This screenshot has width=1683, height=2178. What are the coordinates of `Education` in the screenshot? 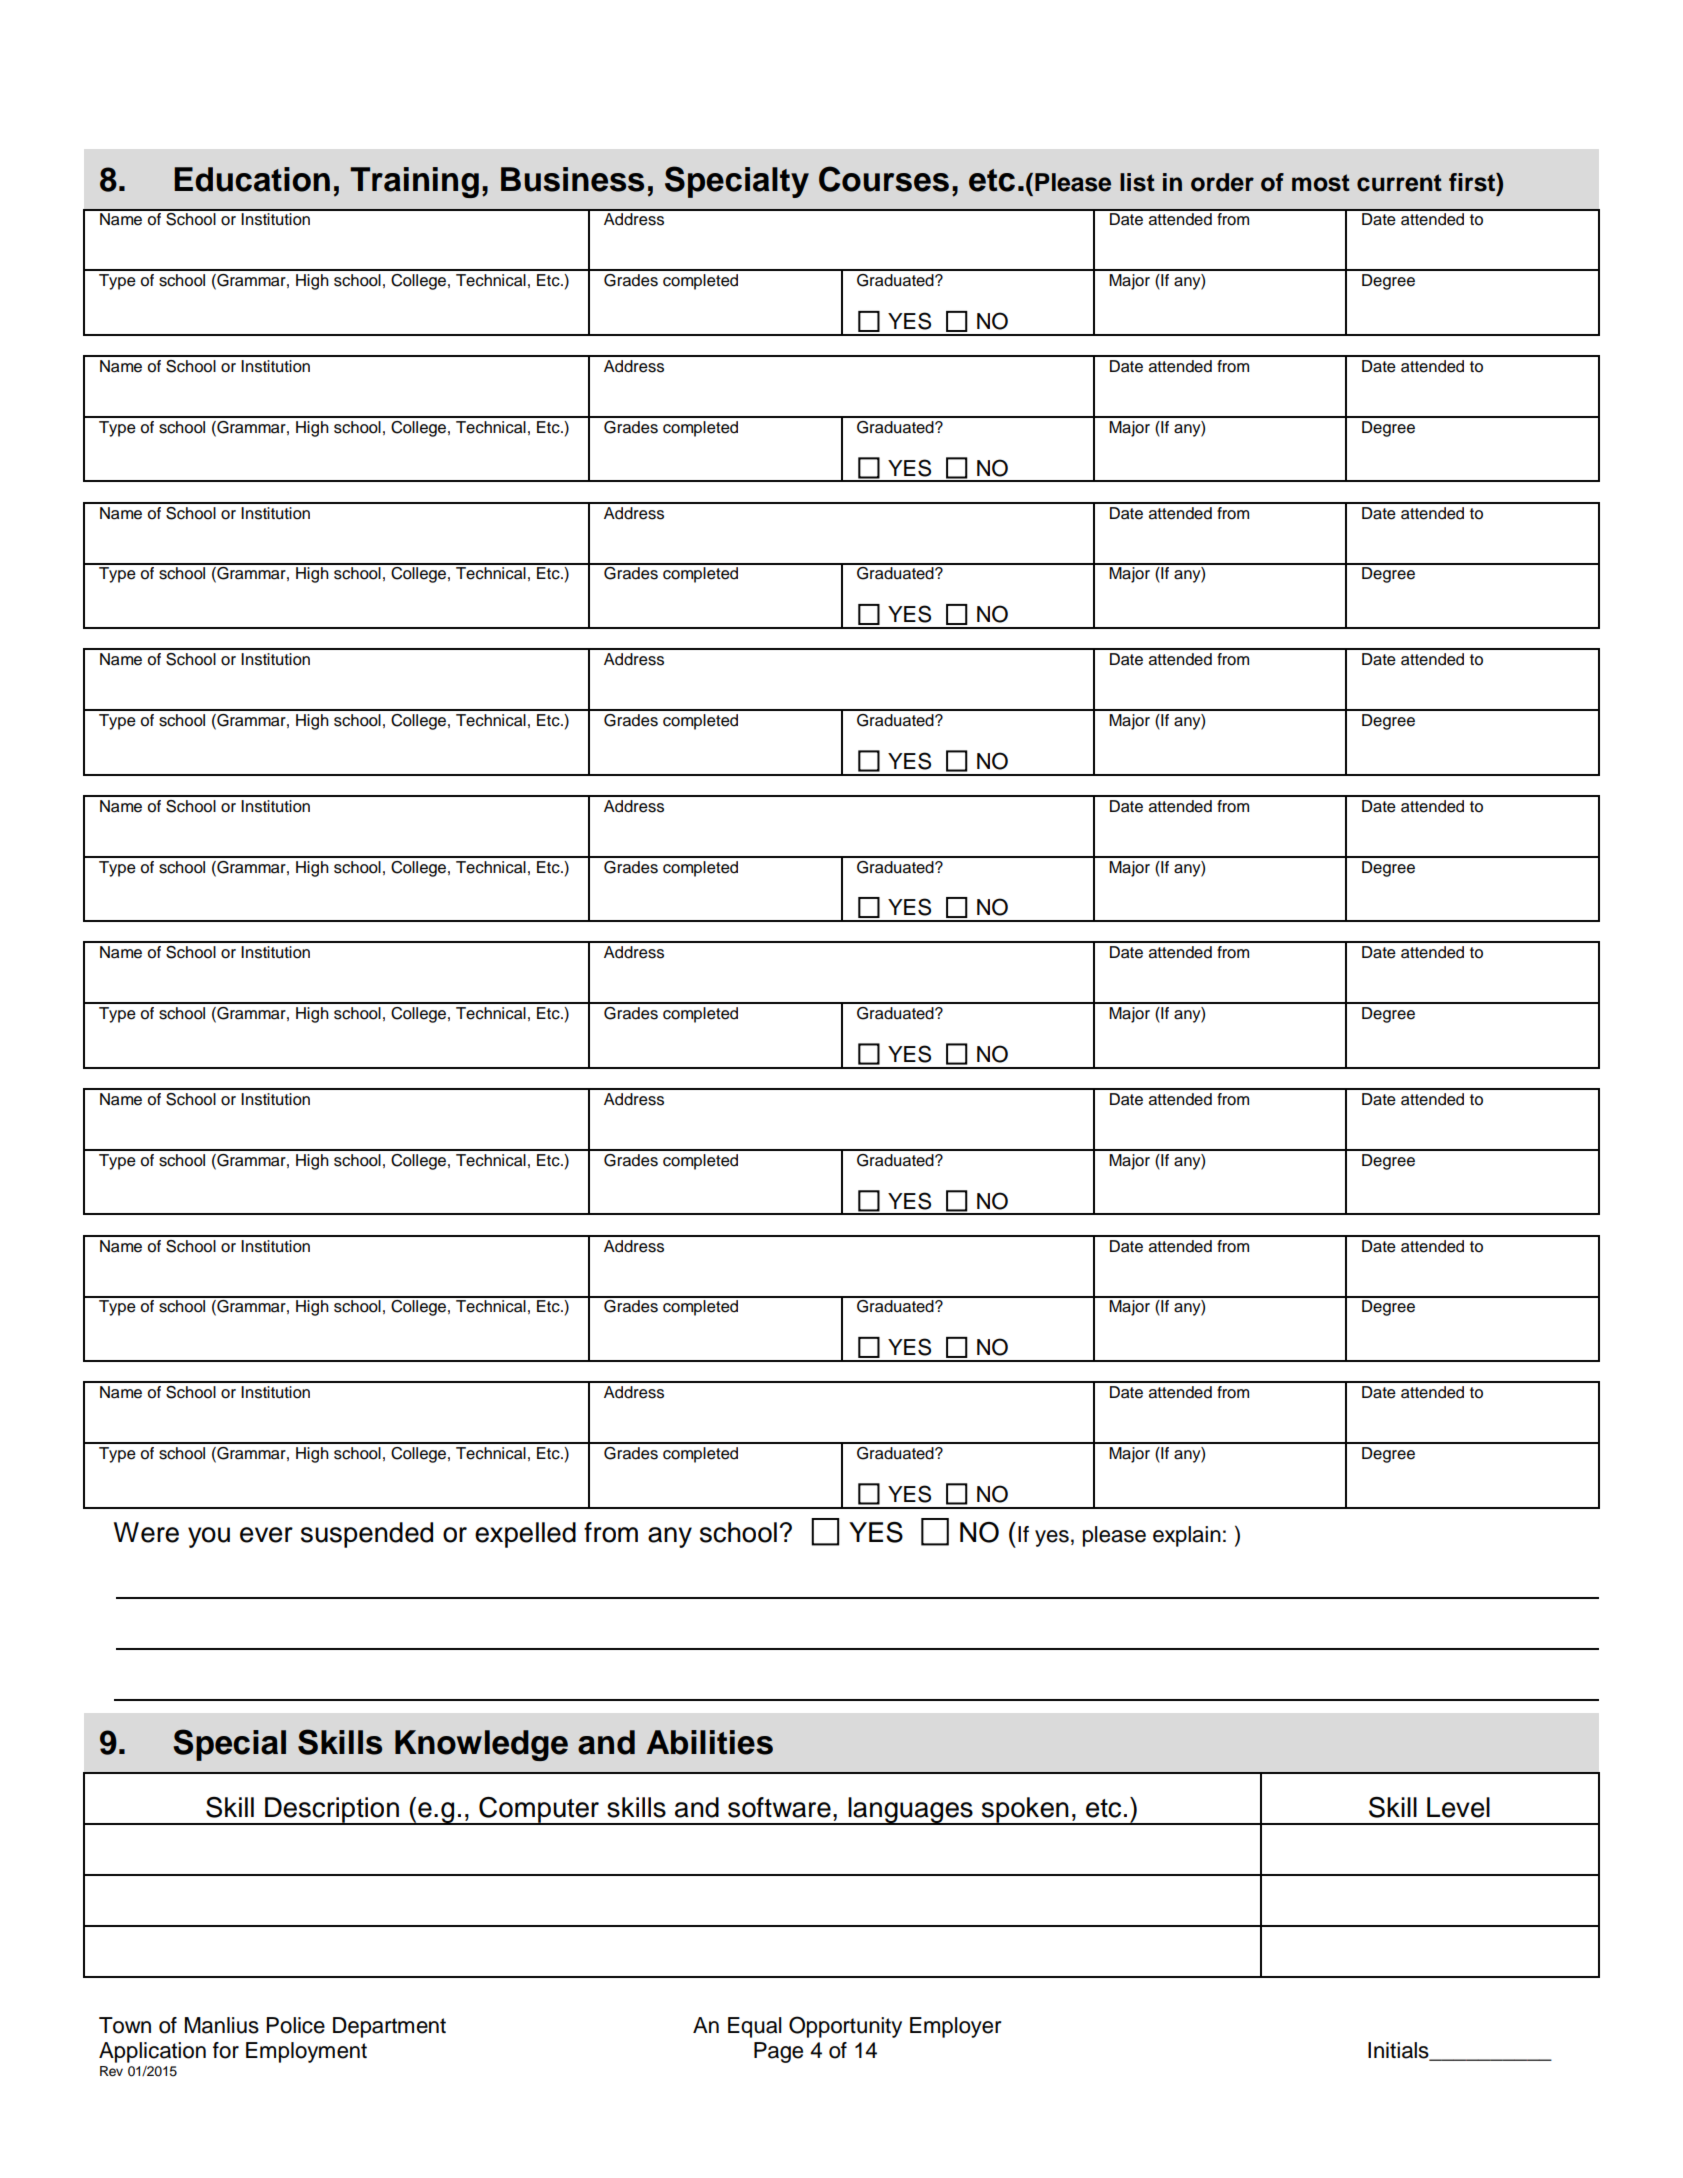 It's located at (252, 179).
